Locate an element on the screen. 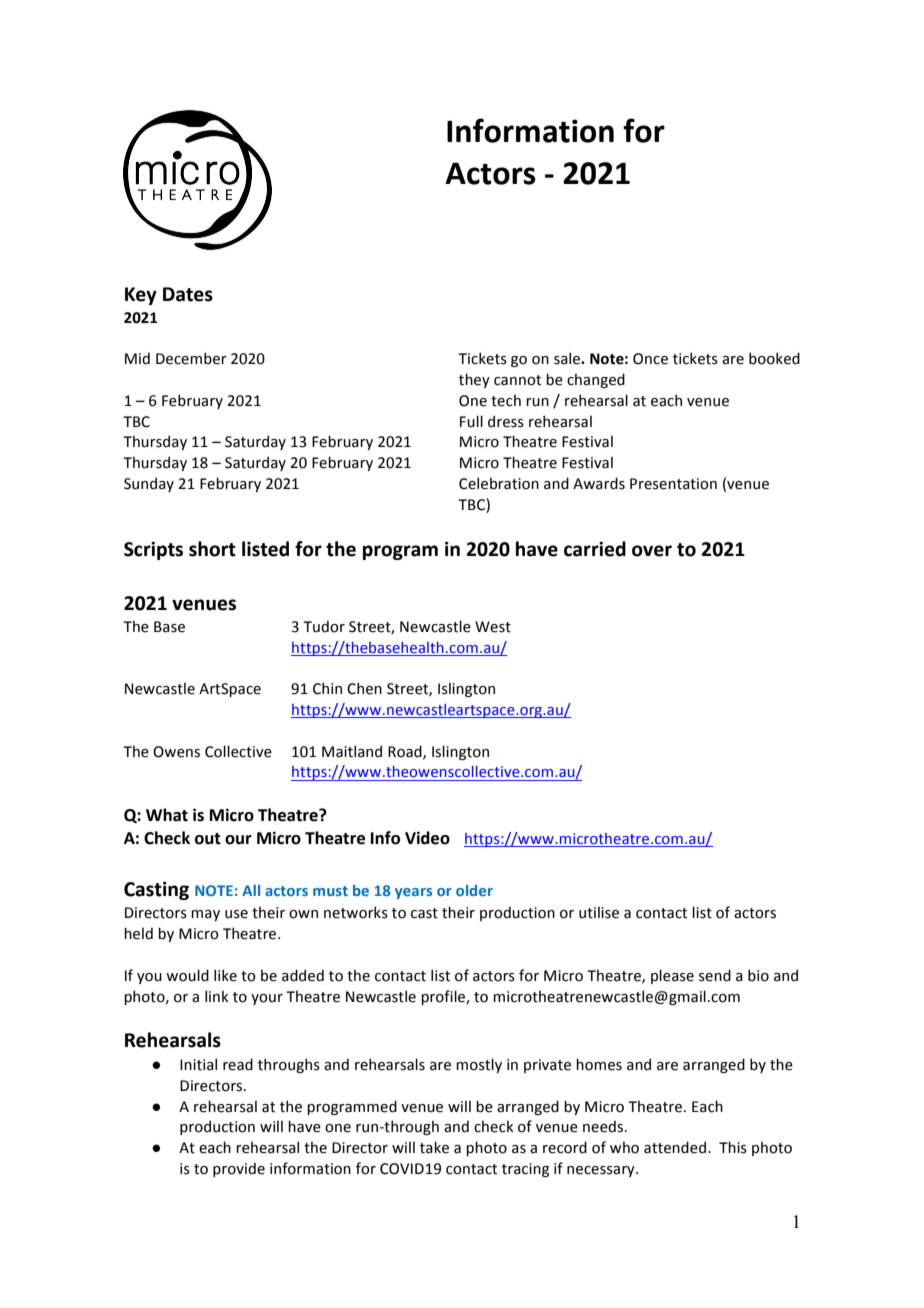 Image resolution: width=924 pixels, height=1308 pixels. provide is located at coordinates (239, 1169).
